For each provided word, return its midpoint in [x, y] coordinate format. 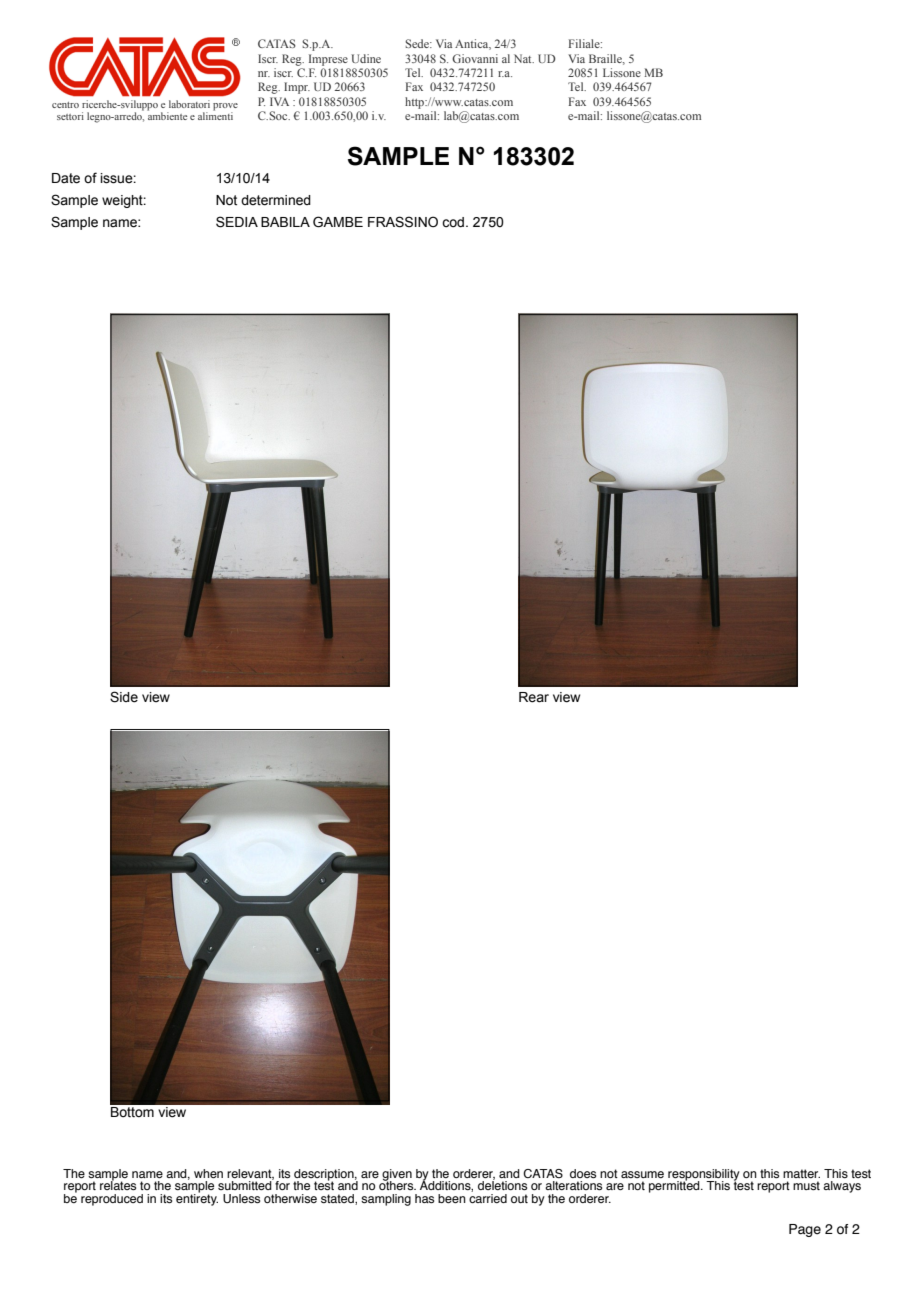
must [806, 1185]
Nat [524, 58]
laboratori [189, 104]
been [452, 1198]
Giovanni [475, 58]
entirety [197, 1199]
